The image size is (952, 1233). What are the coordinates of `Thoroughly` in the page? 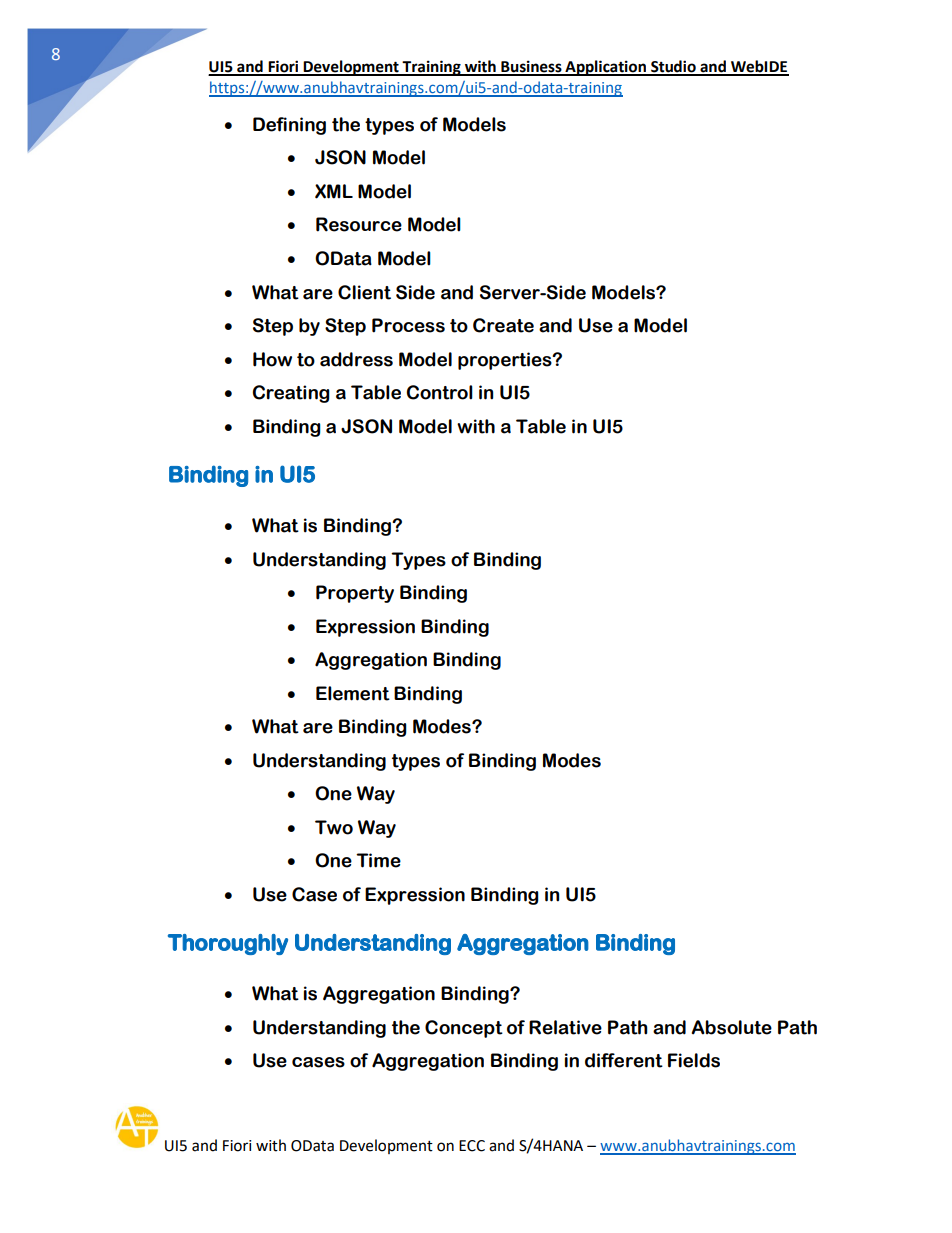 It's located at (228, 944).
